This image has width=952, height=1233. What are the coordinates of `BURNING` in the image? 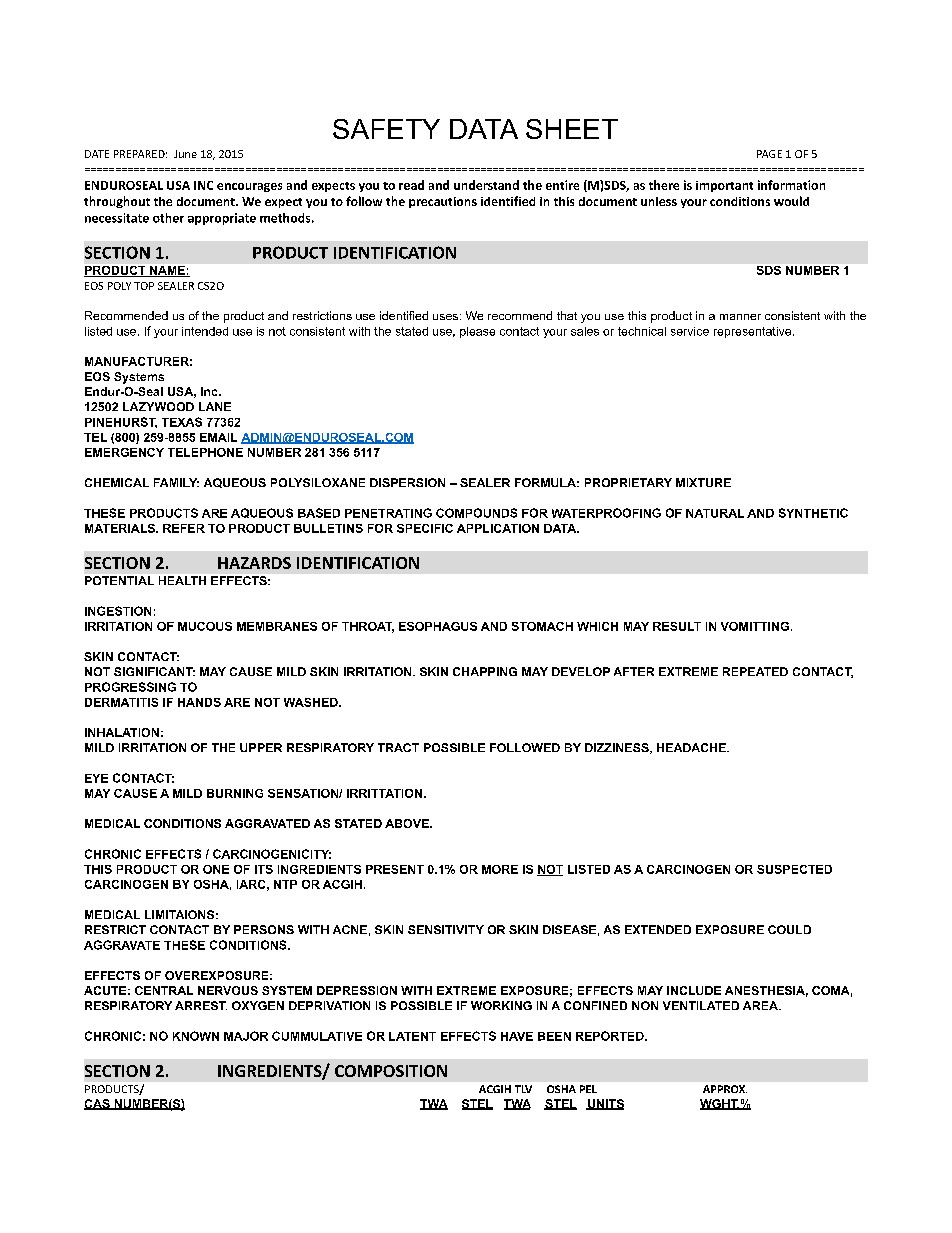 It's located at (235, 793).
